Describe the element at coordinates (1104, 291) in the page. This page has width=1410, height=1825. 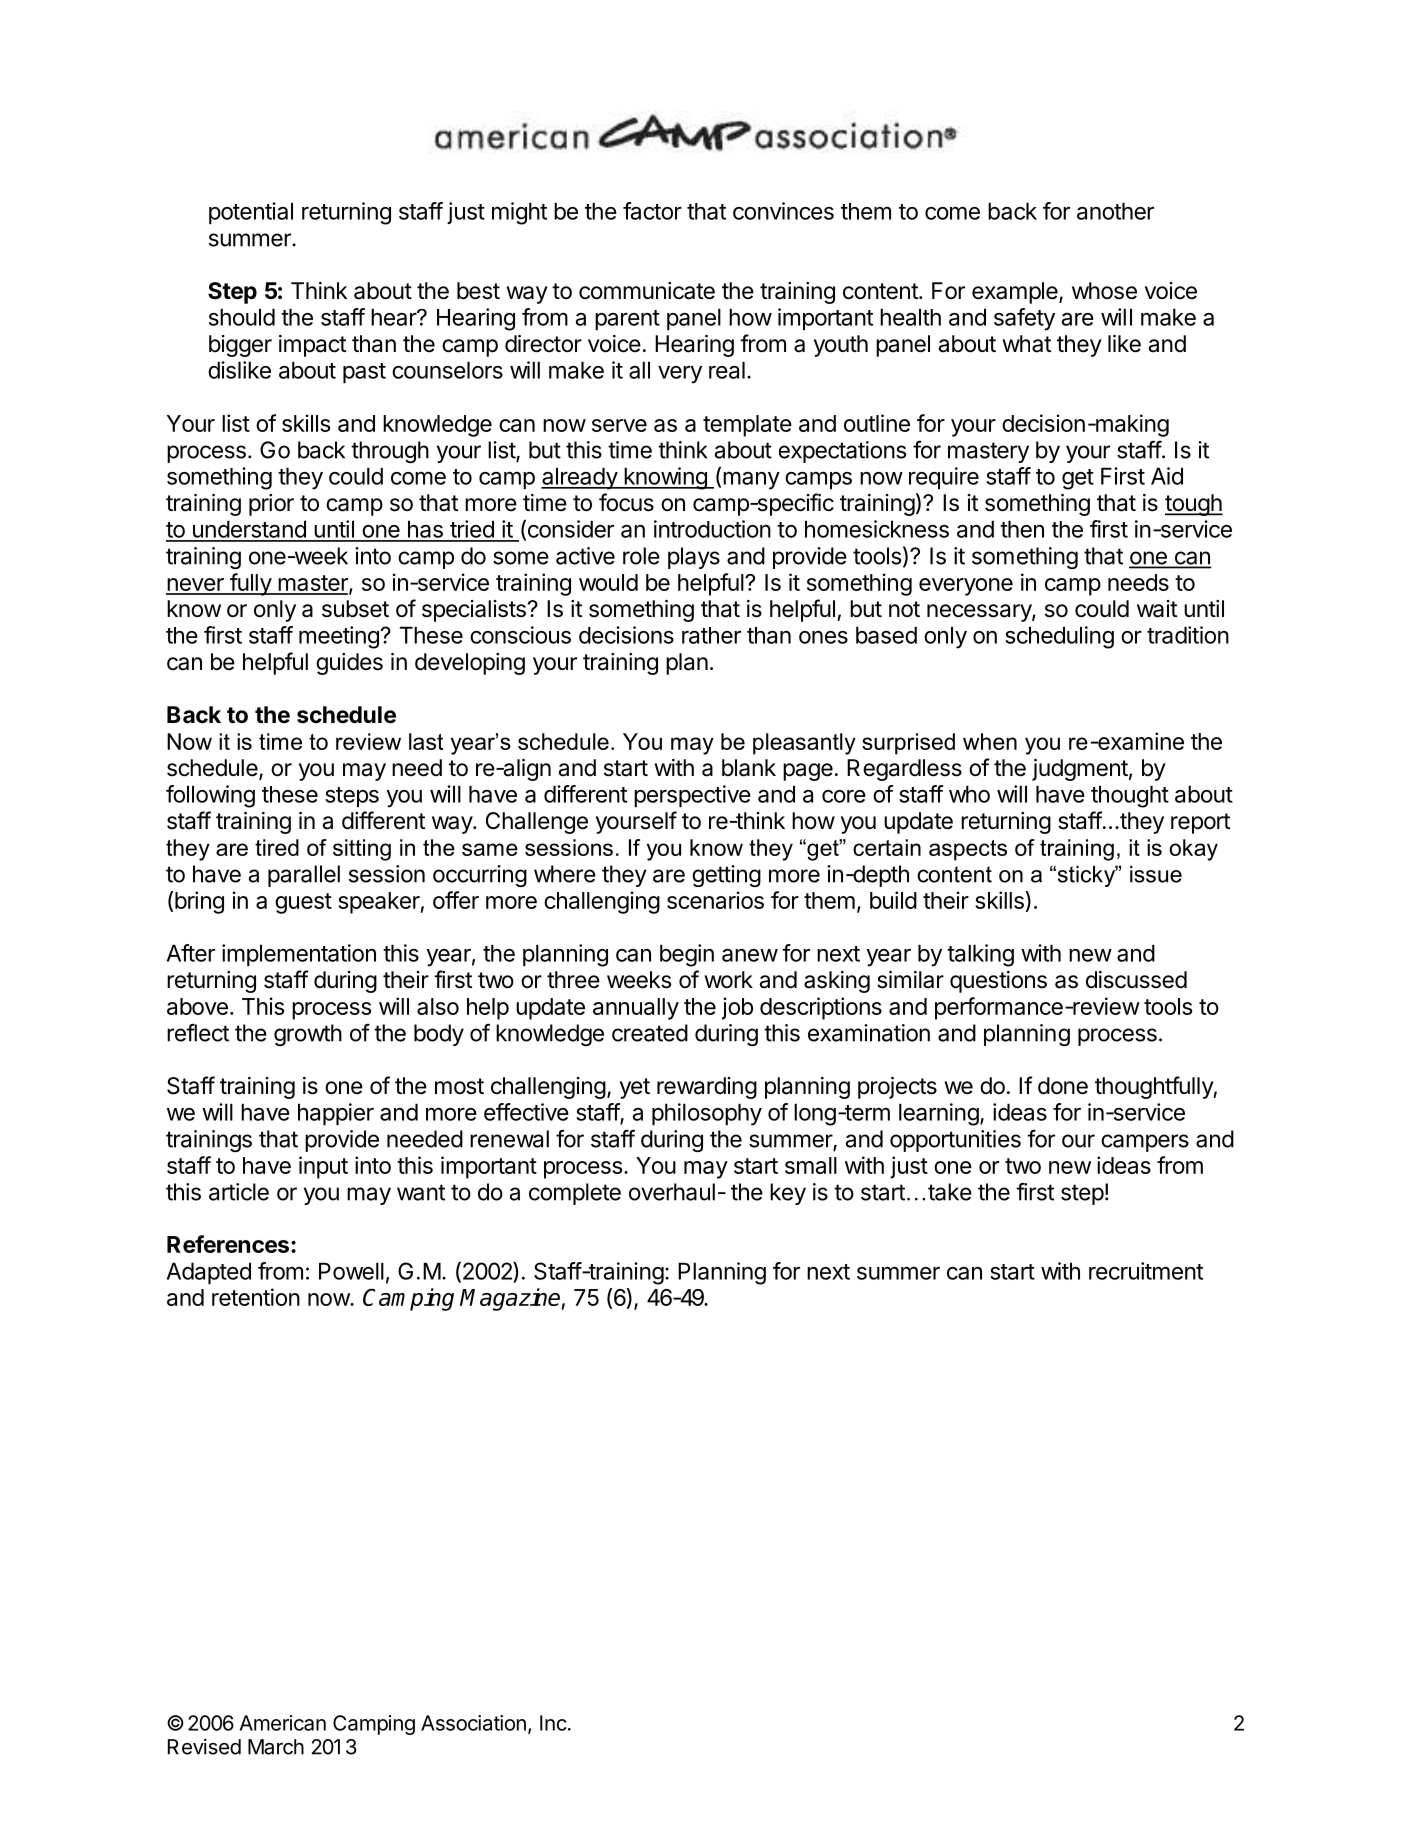
I see `whose` at that location.
